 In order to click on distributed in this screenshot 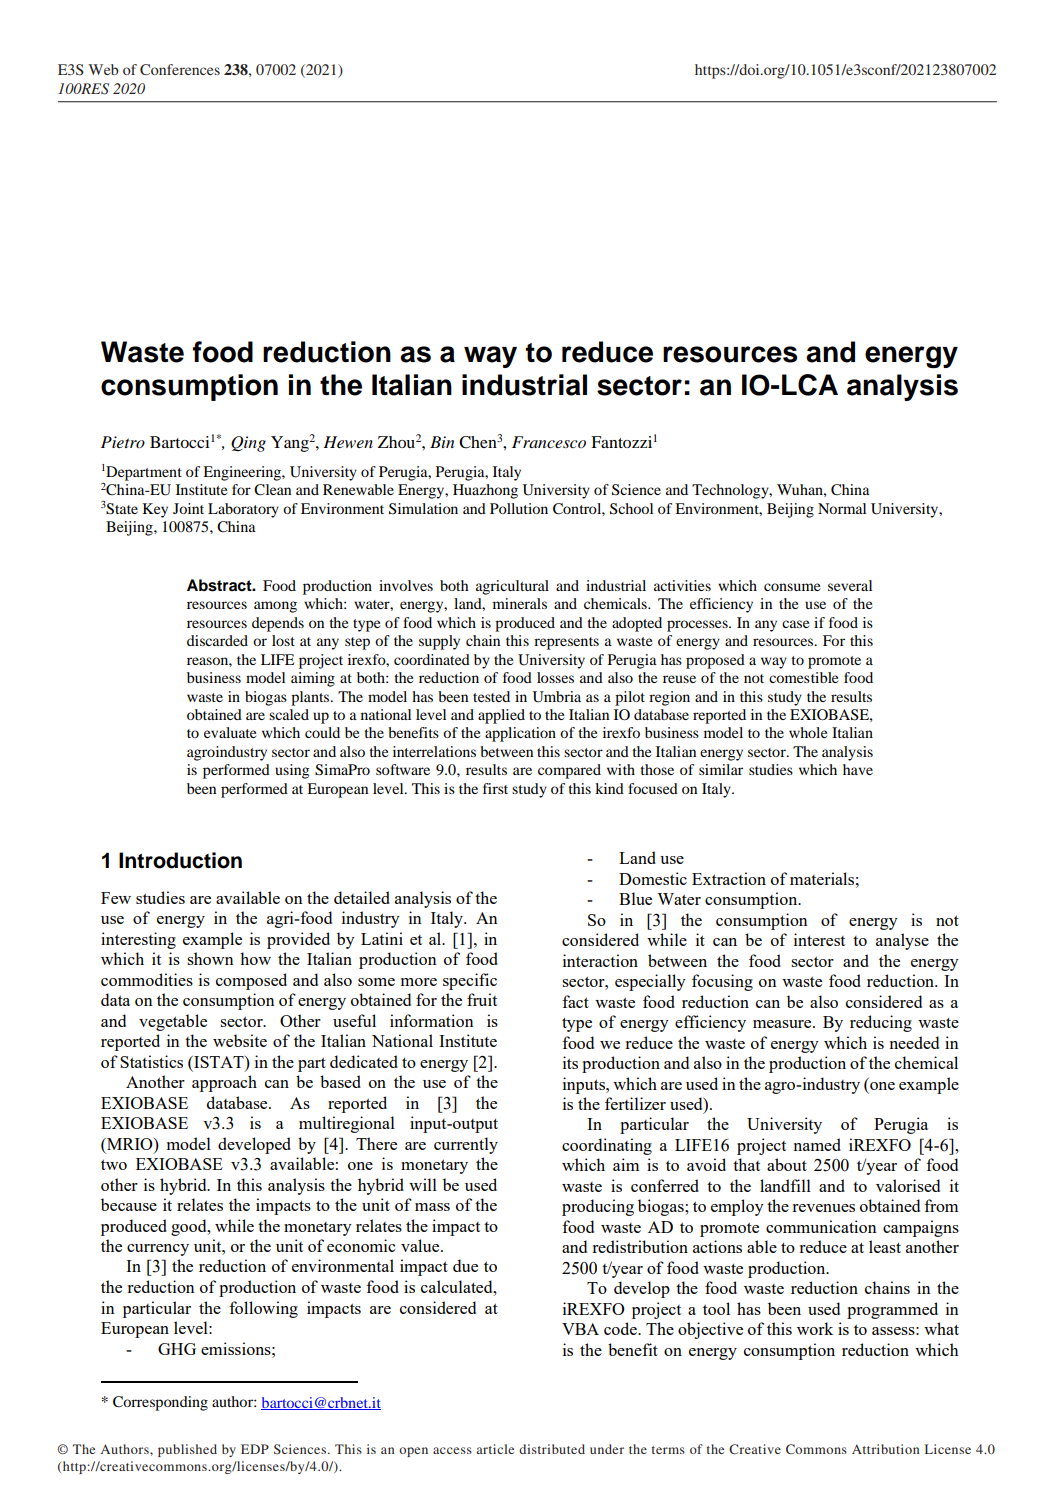, I will do `click(552, 1449)`.
